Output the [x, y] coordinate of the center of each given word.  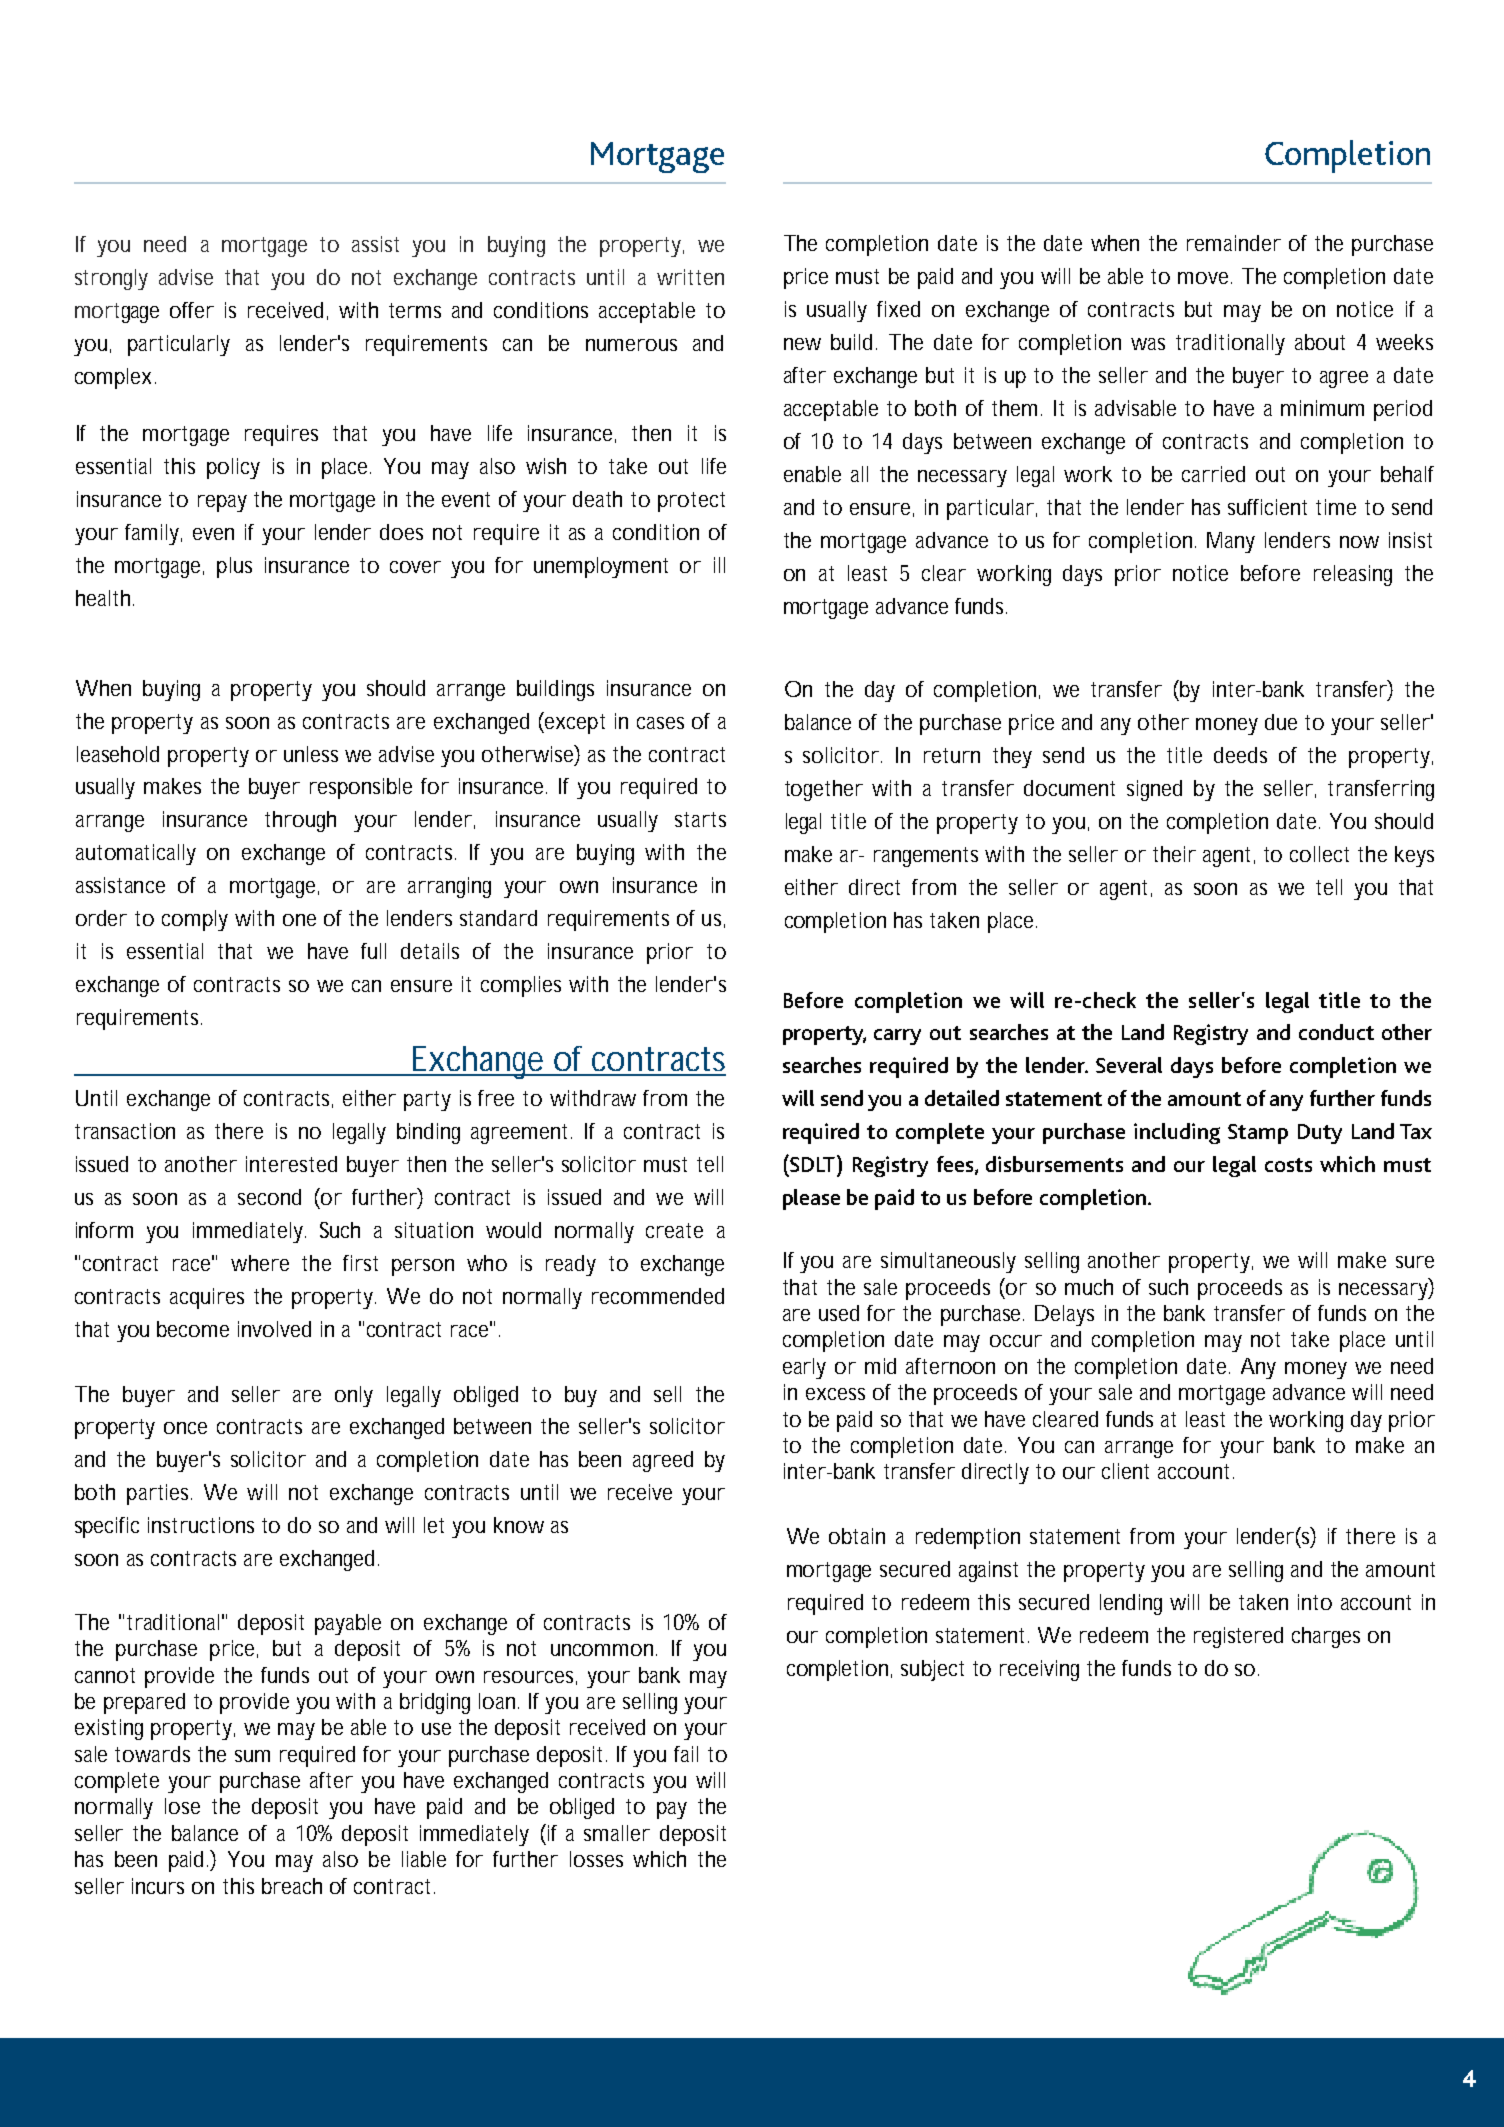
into [1315, 1602]
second [269, 1197]
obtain [857, 1536]
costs [1288, 1165]
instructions [201, 1525]
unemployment [601, 567]
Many [1231, 542]
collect [1319, 854]
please [811, 1199]
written [690, 277]
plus [234, 567]
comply [195, 920]
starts [700, 819]
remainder [1234, 243]
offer [192, 310]
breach [292, 1886]
